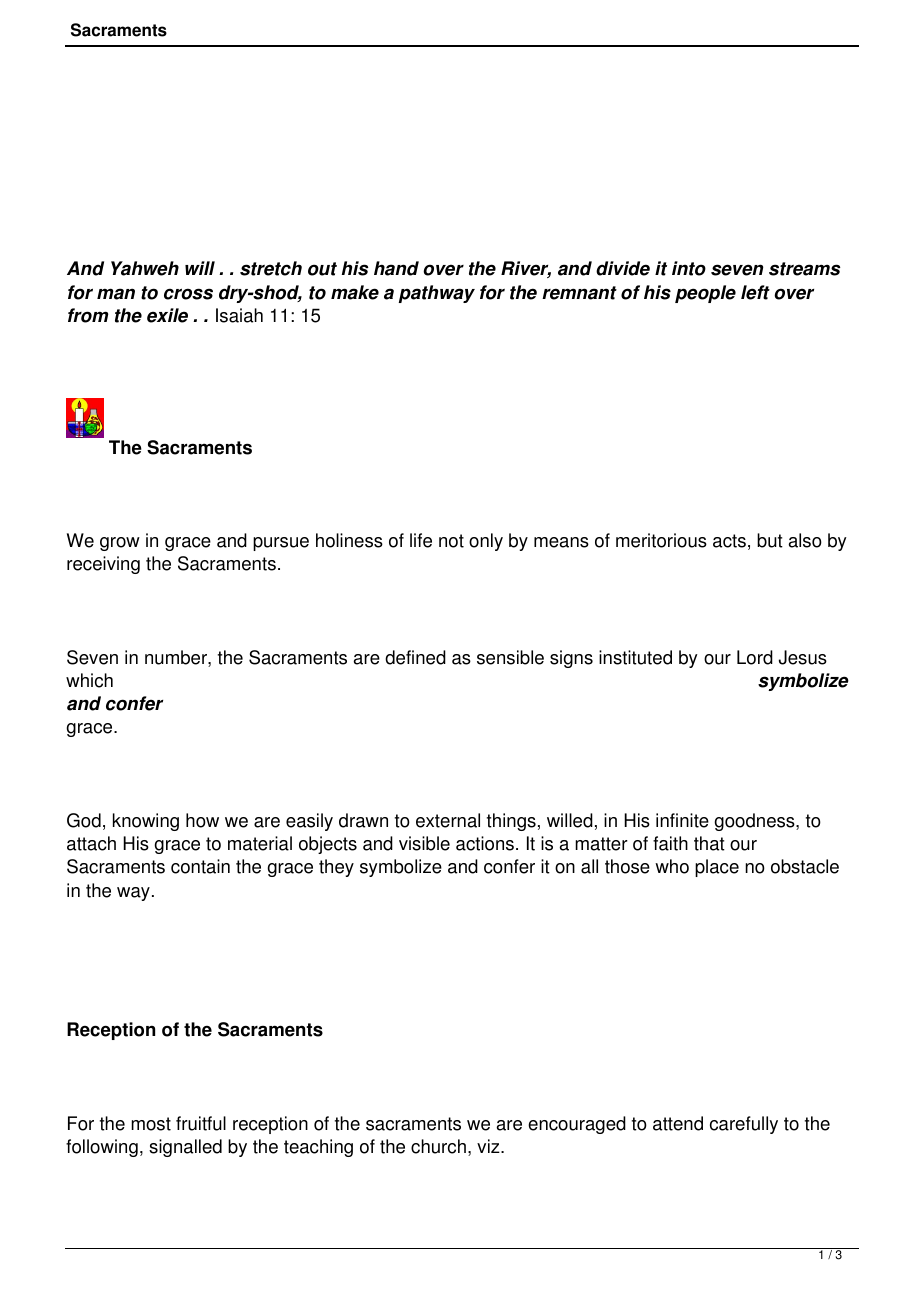  I want to click on not, so click(451, 541).
